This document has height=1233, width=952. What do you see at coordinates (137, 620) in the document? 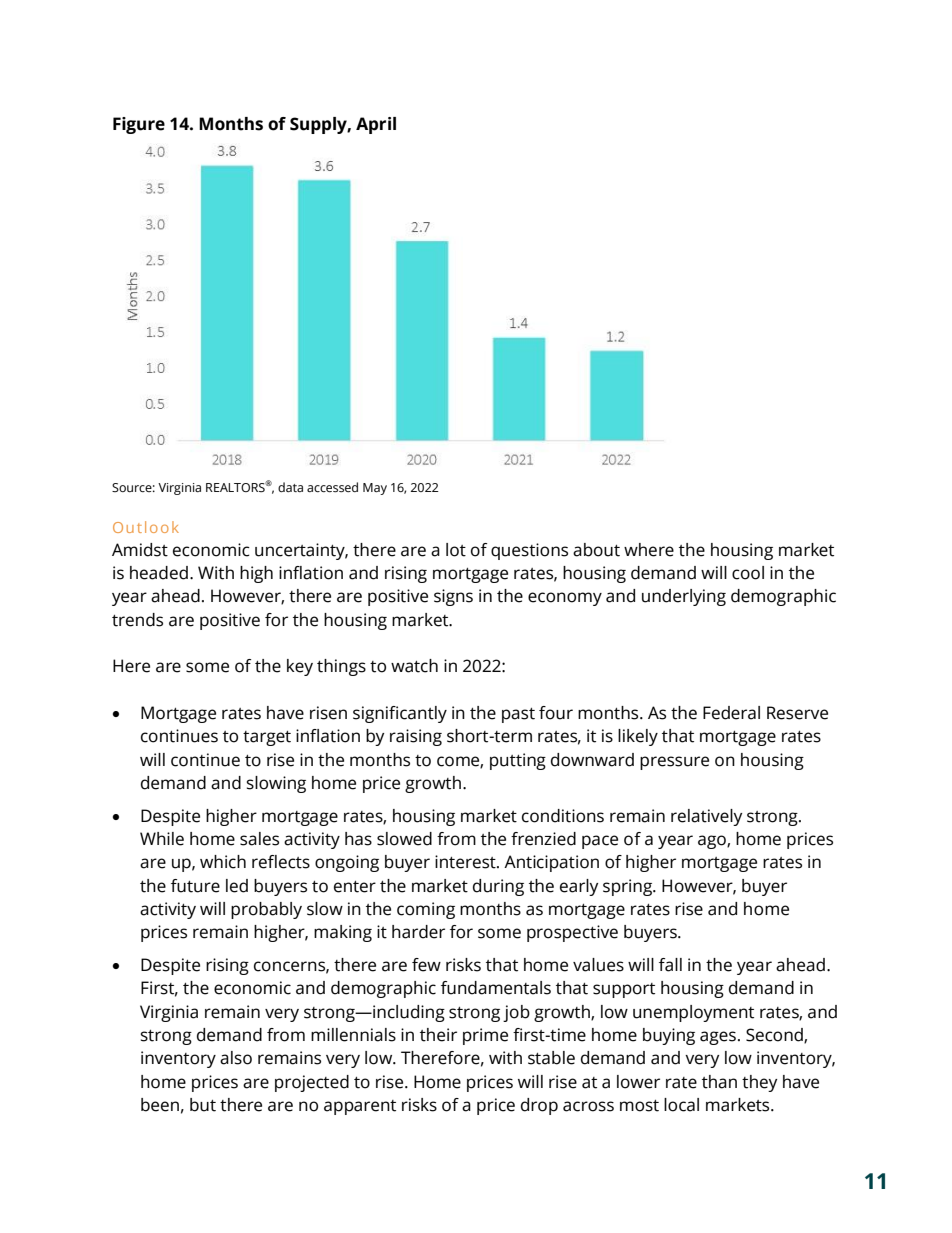
I see `trends` at bounding box center [137, 620].
